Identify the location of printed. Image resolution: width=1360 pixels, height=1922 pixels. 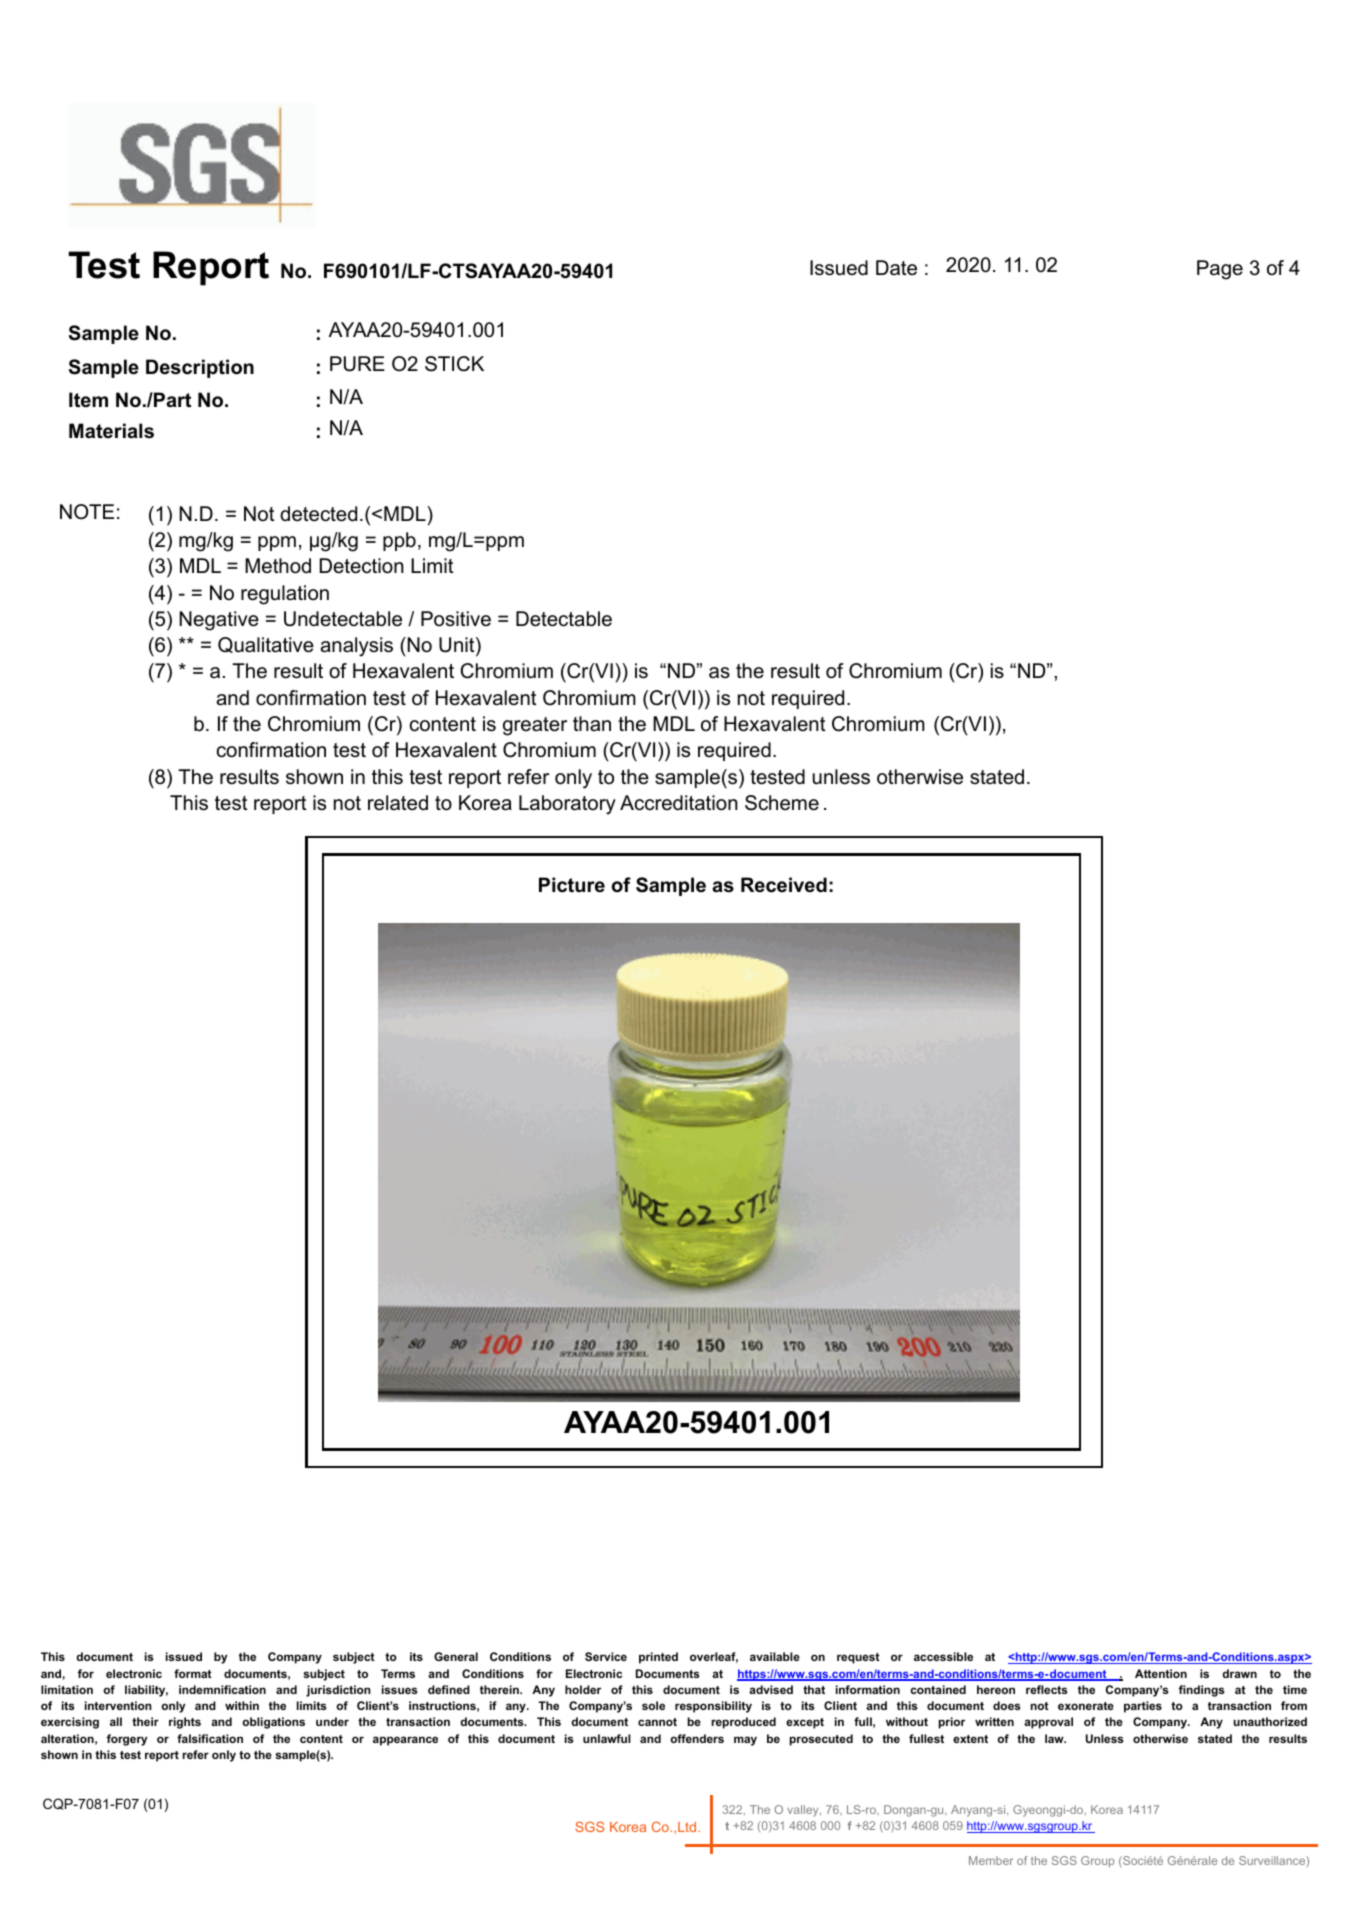
(658, 1658).
